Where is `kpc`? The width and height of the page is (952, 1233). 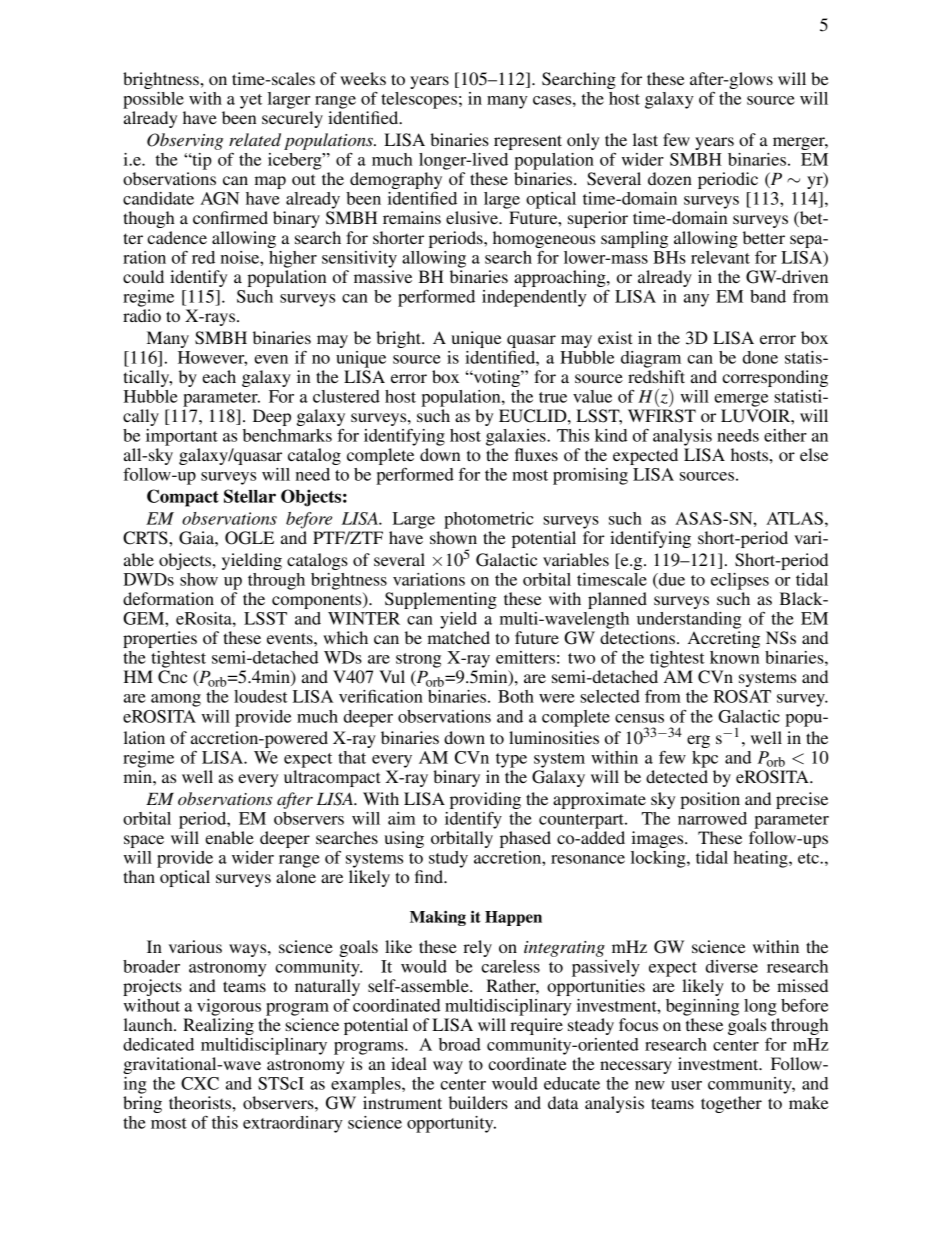
kpc is located at coordinates (705, 759).
